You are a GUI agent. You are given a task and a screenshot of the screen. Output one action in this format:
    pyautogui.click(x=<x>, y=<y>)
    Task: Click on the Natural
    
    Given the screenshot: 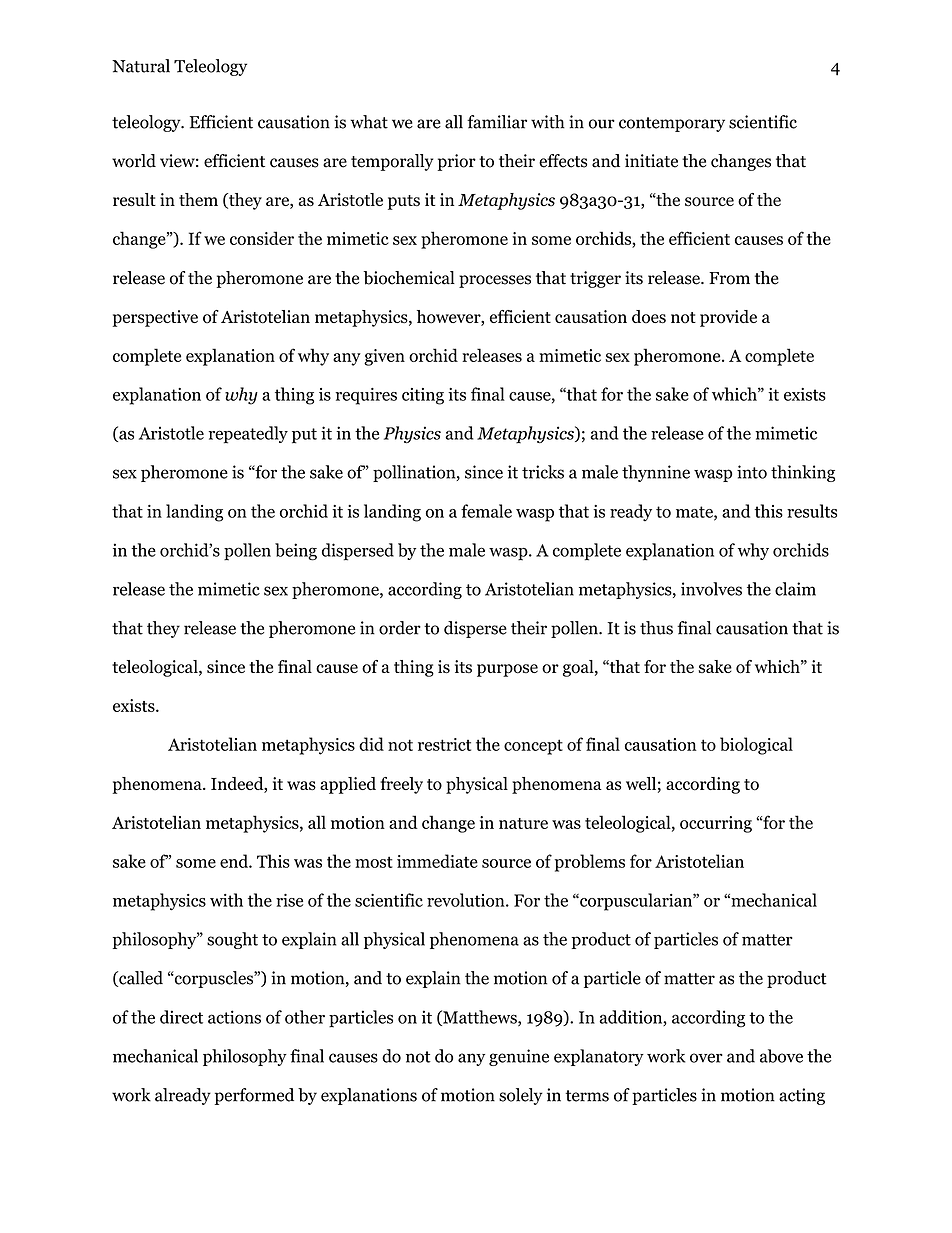 What is the action you would take?
    pyautogui.click(x=141, y=66)
